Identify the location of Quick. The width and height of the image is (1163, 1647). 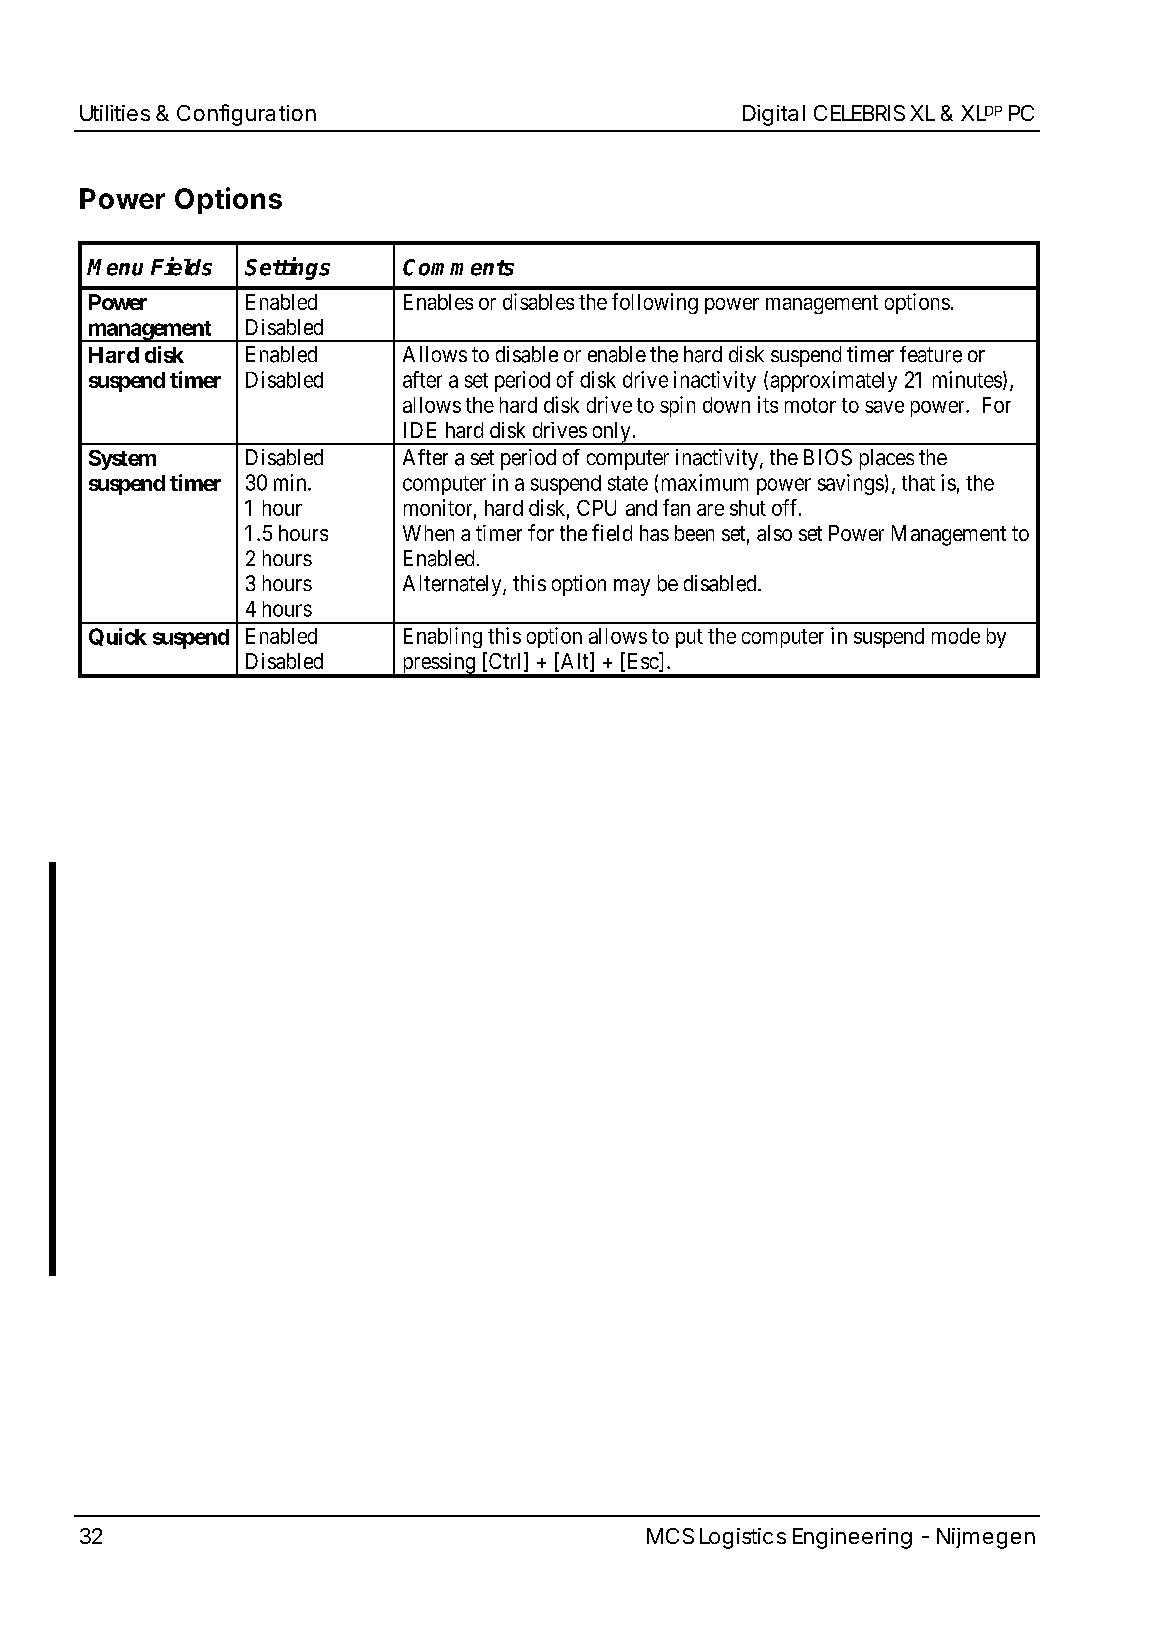
(118, 637).
